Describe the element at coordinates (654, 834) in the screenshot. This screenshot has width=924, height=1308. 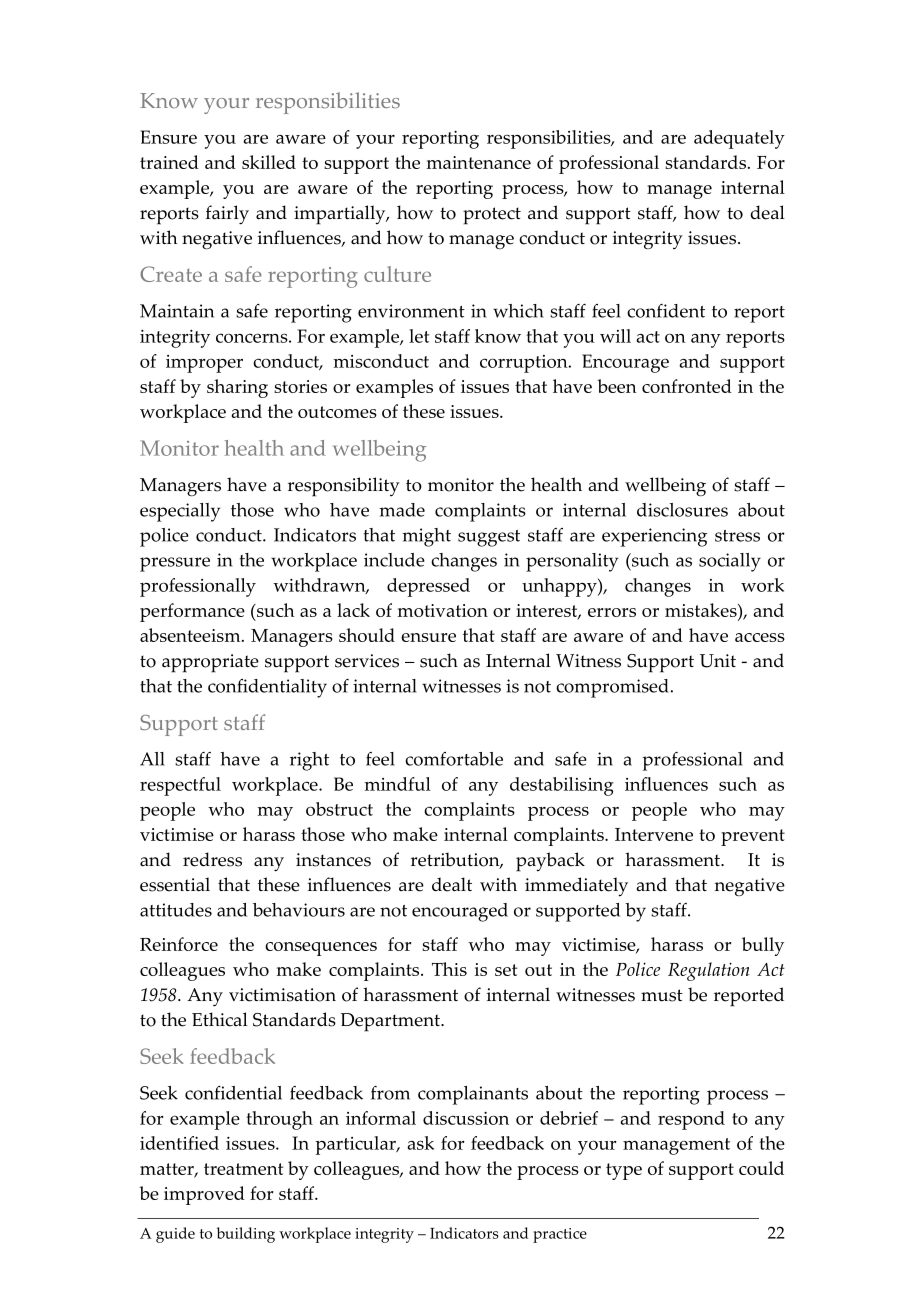
I see `Intervene` at that location.
